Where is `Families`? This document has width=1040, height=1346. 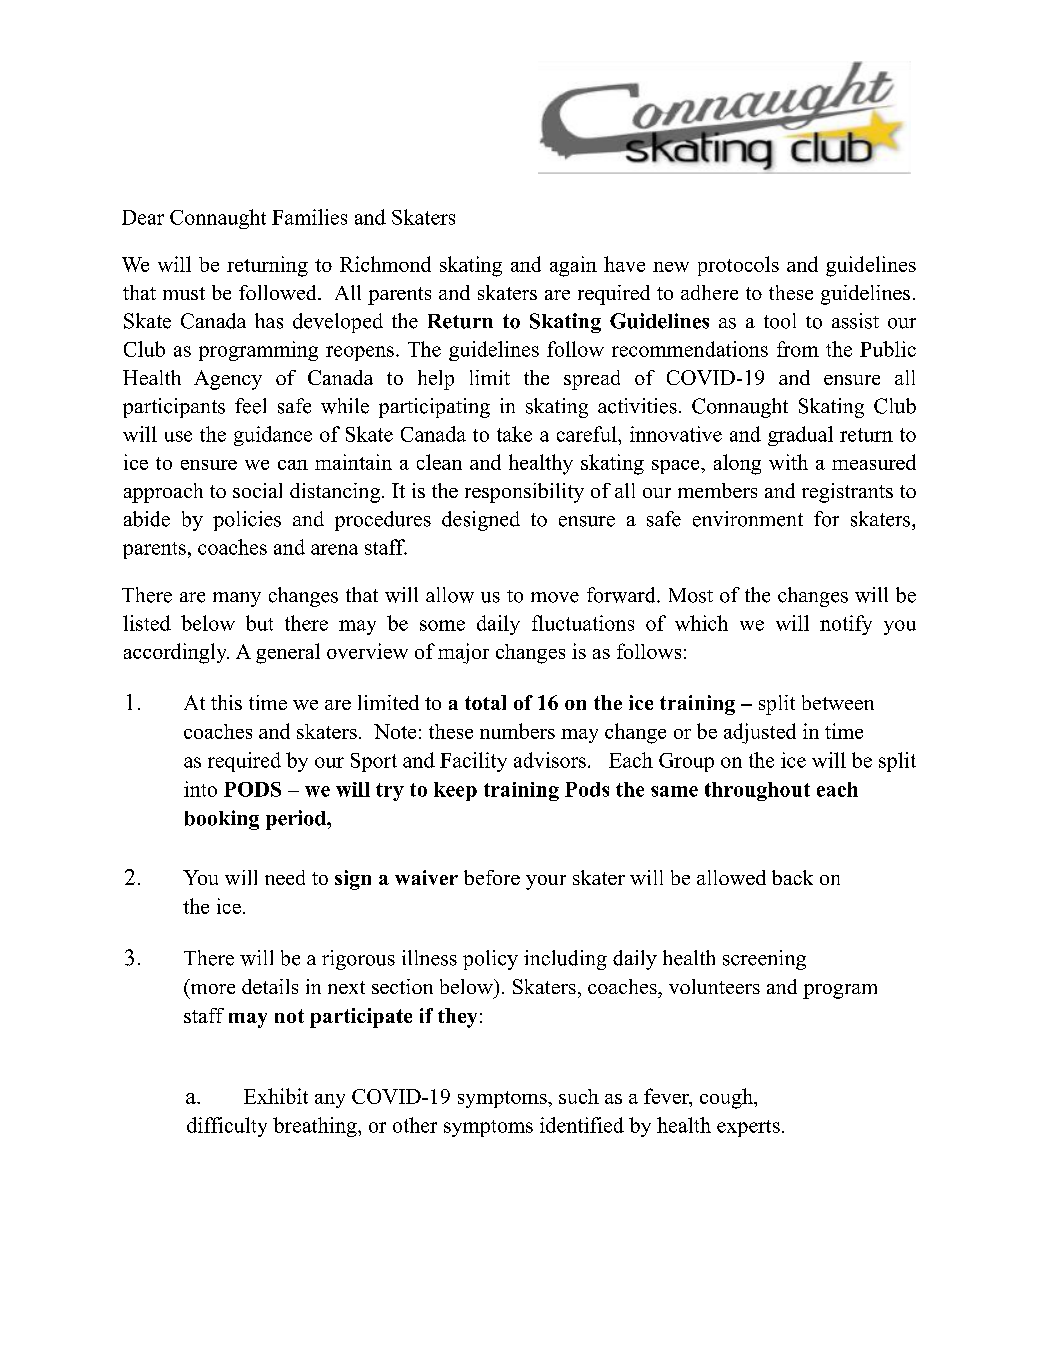 Families is located at coordinates (309, 217).
